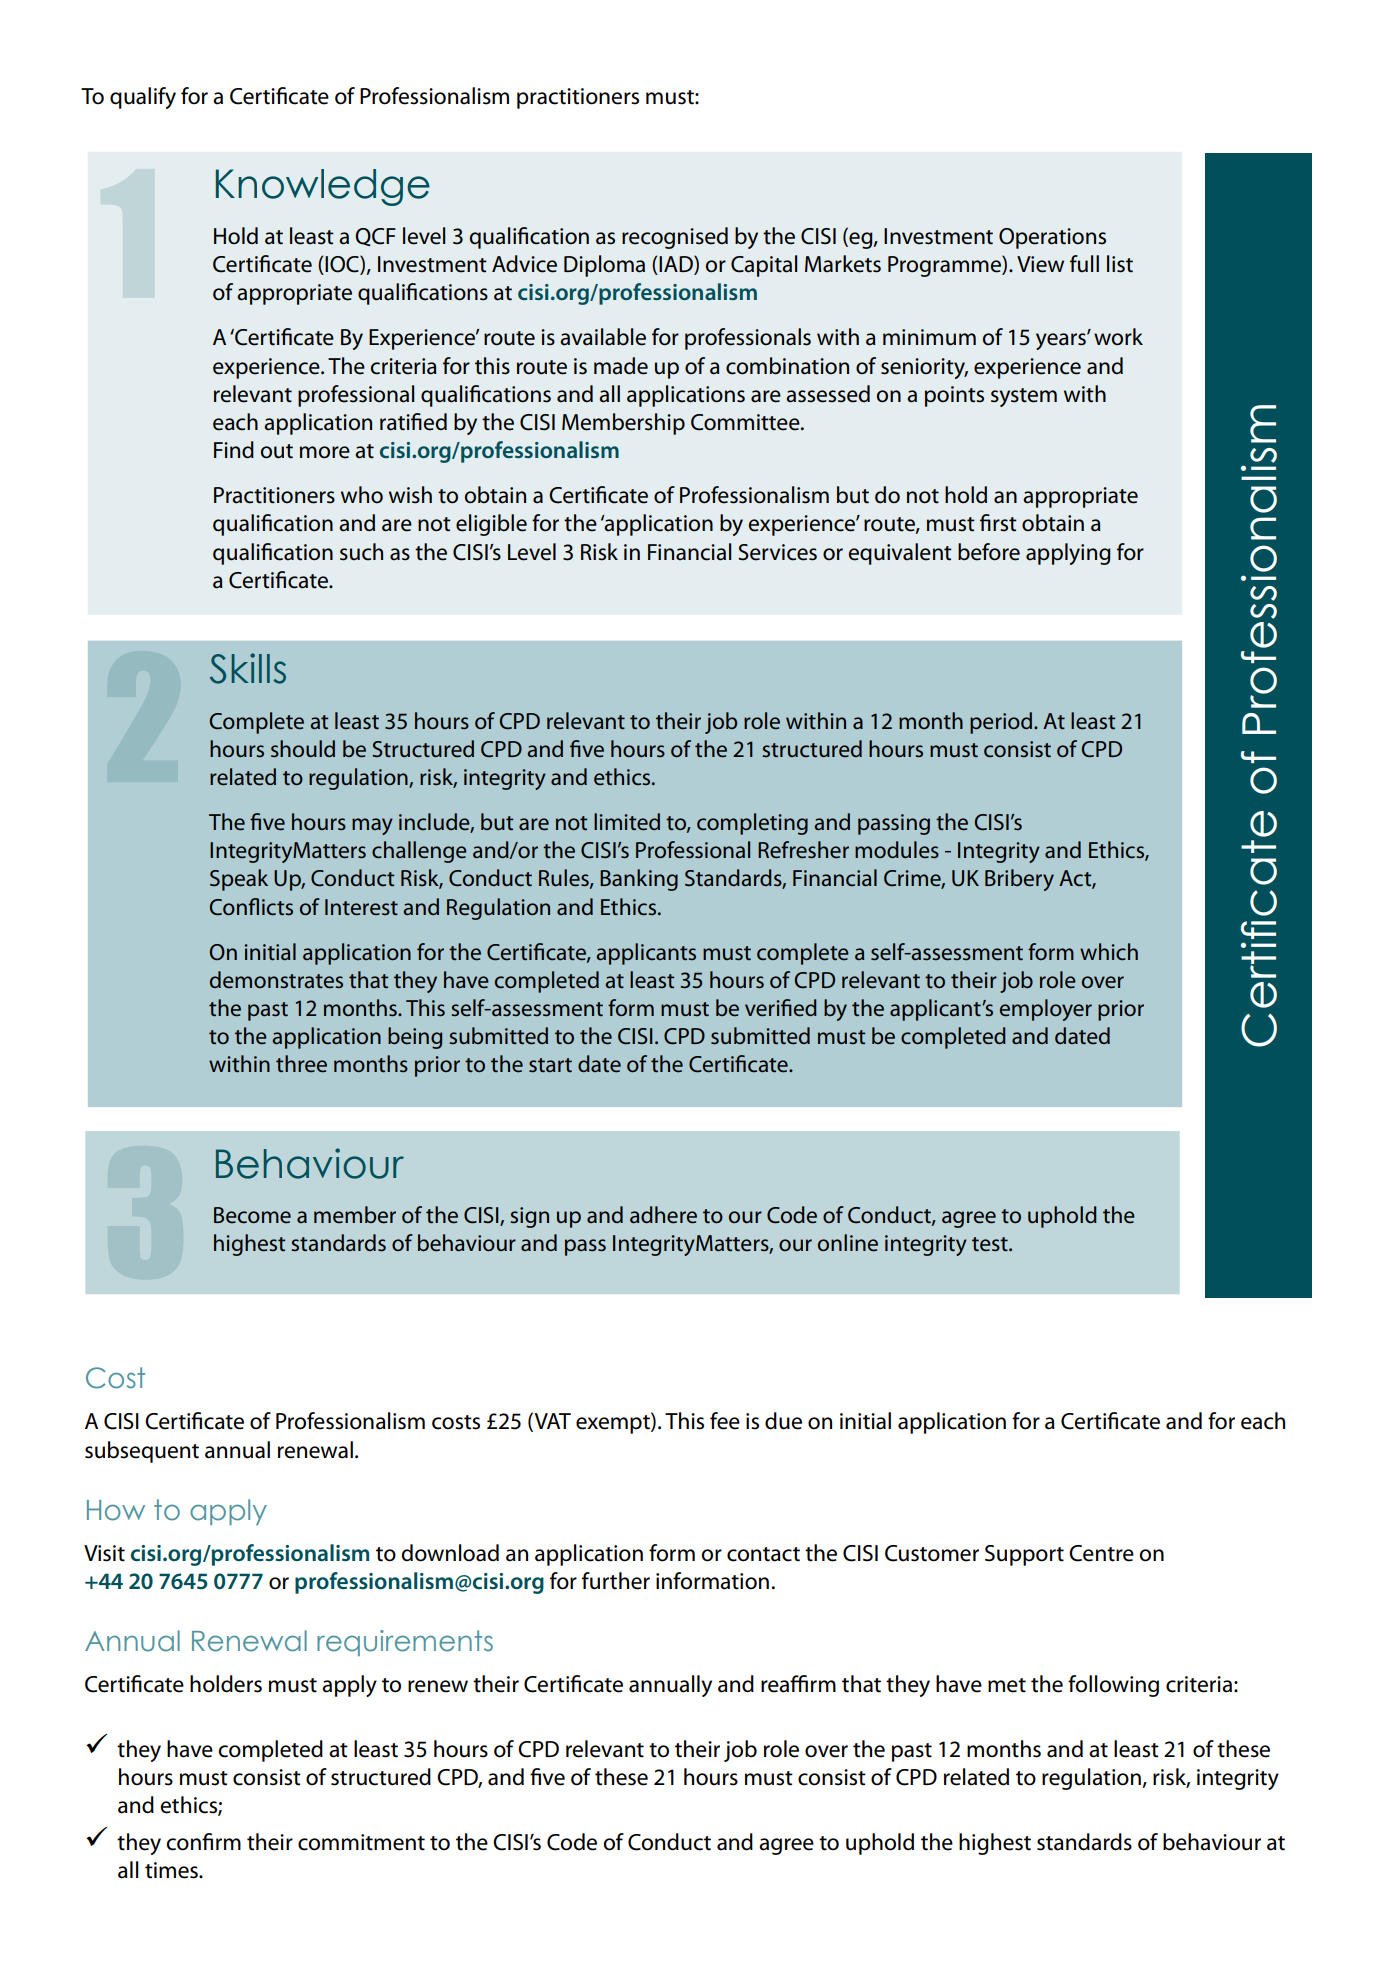  I want to click on confirm, so click(203, 1842).
